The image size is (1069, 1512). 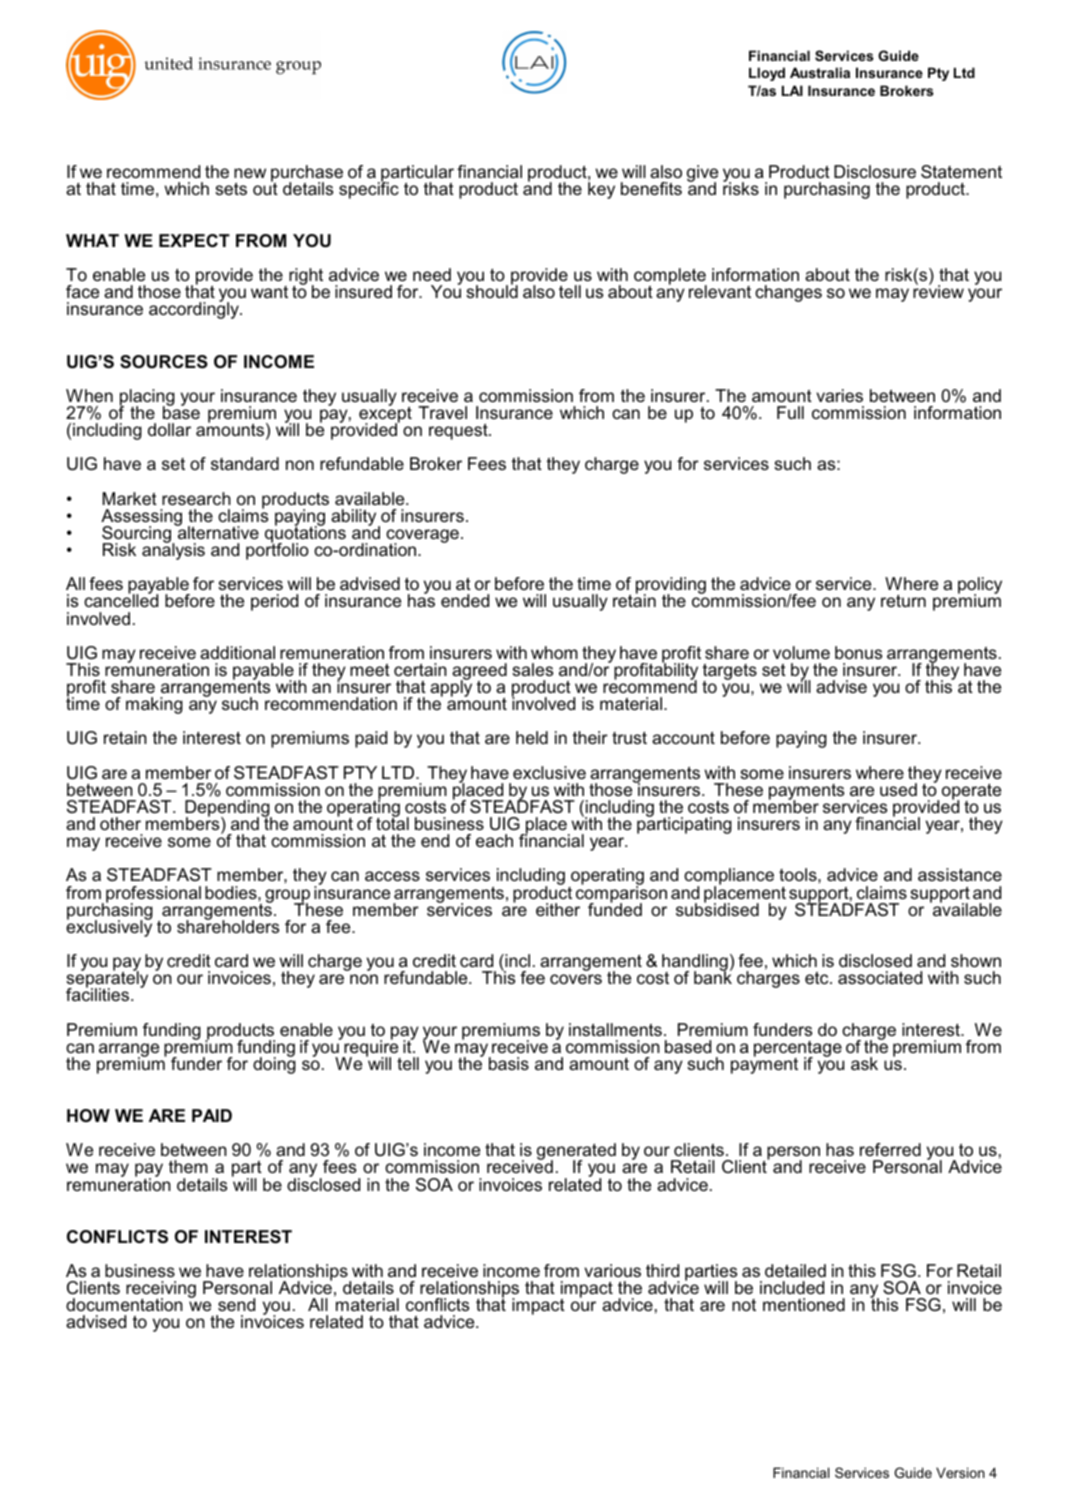 I want to click on used, so click(x=898, y=789).
